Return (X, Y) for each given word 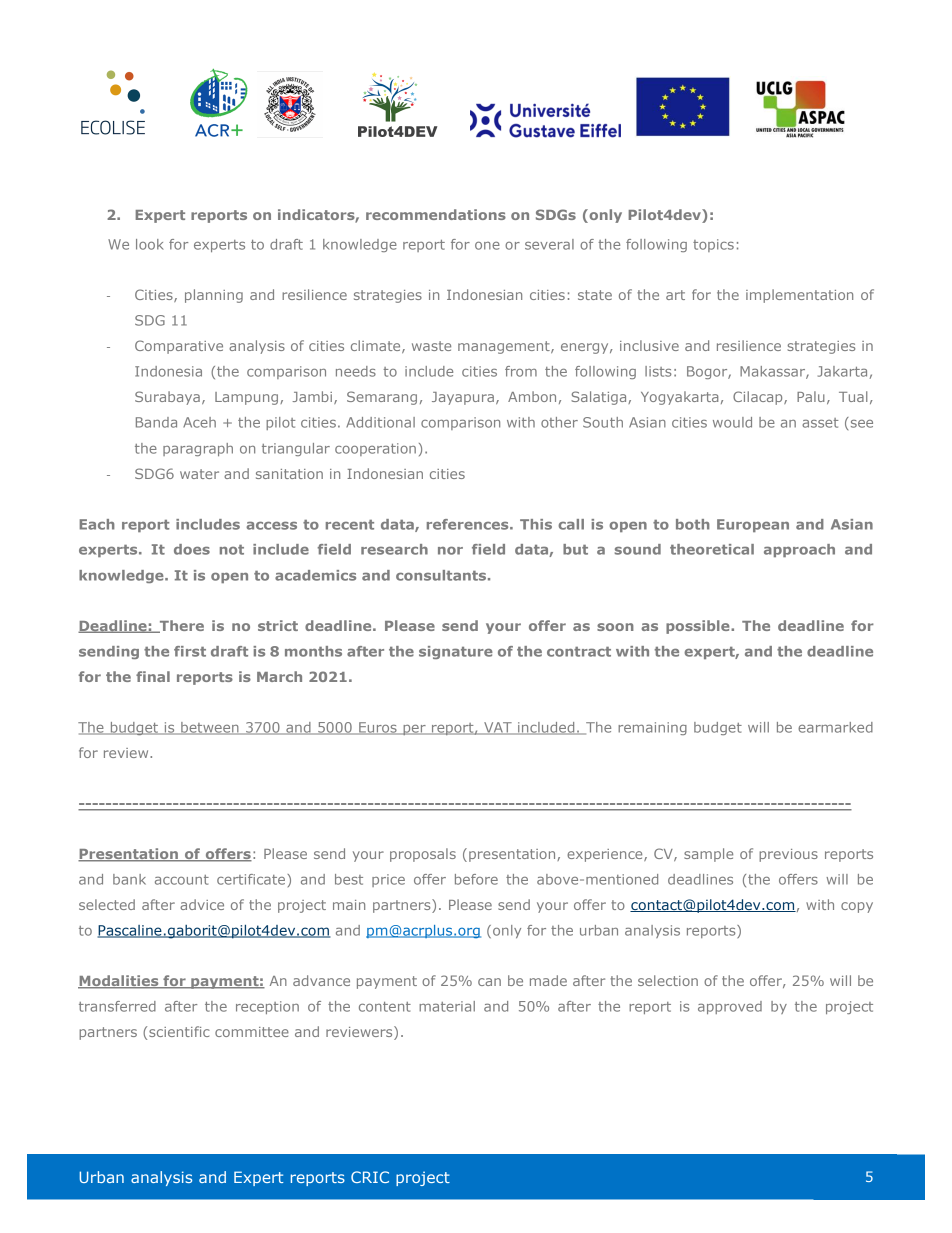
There (180, 626)
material (447, 1006)
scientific (179, 1031)
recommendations (436, 214)
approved (730, 1007)
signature (456, 652)
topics (713, 245)
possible (699, 627)
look (150, 244)
